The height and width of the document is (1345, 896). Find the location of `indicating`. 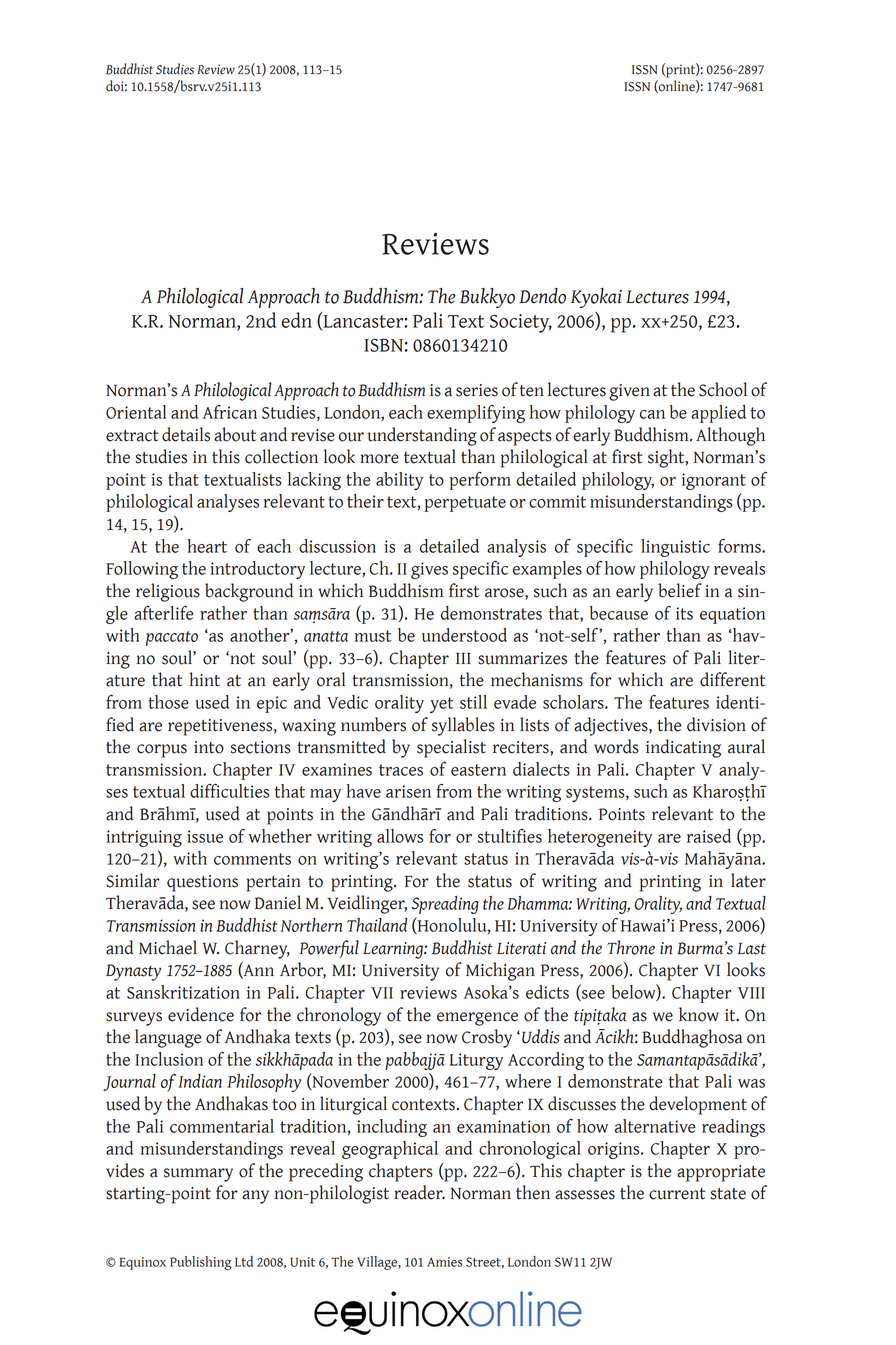

indicating is located at coordinates (683, 748).
